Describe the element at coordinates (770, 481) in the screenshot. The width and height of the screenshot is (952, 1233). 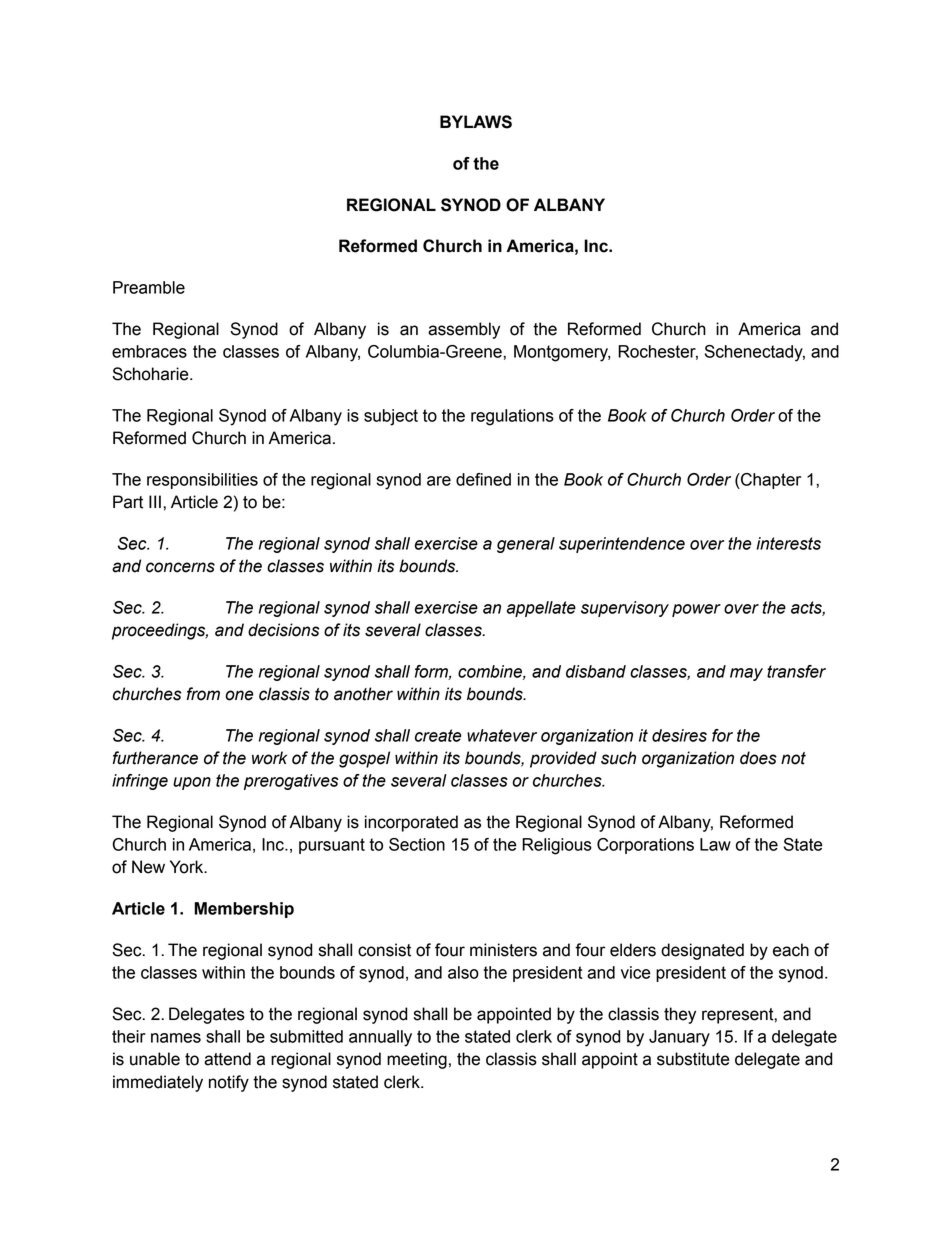
I see `Chapter` at that location.
